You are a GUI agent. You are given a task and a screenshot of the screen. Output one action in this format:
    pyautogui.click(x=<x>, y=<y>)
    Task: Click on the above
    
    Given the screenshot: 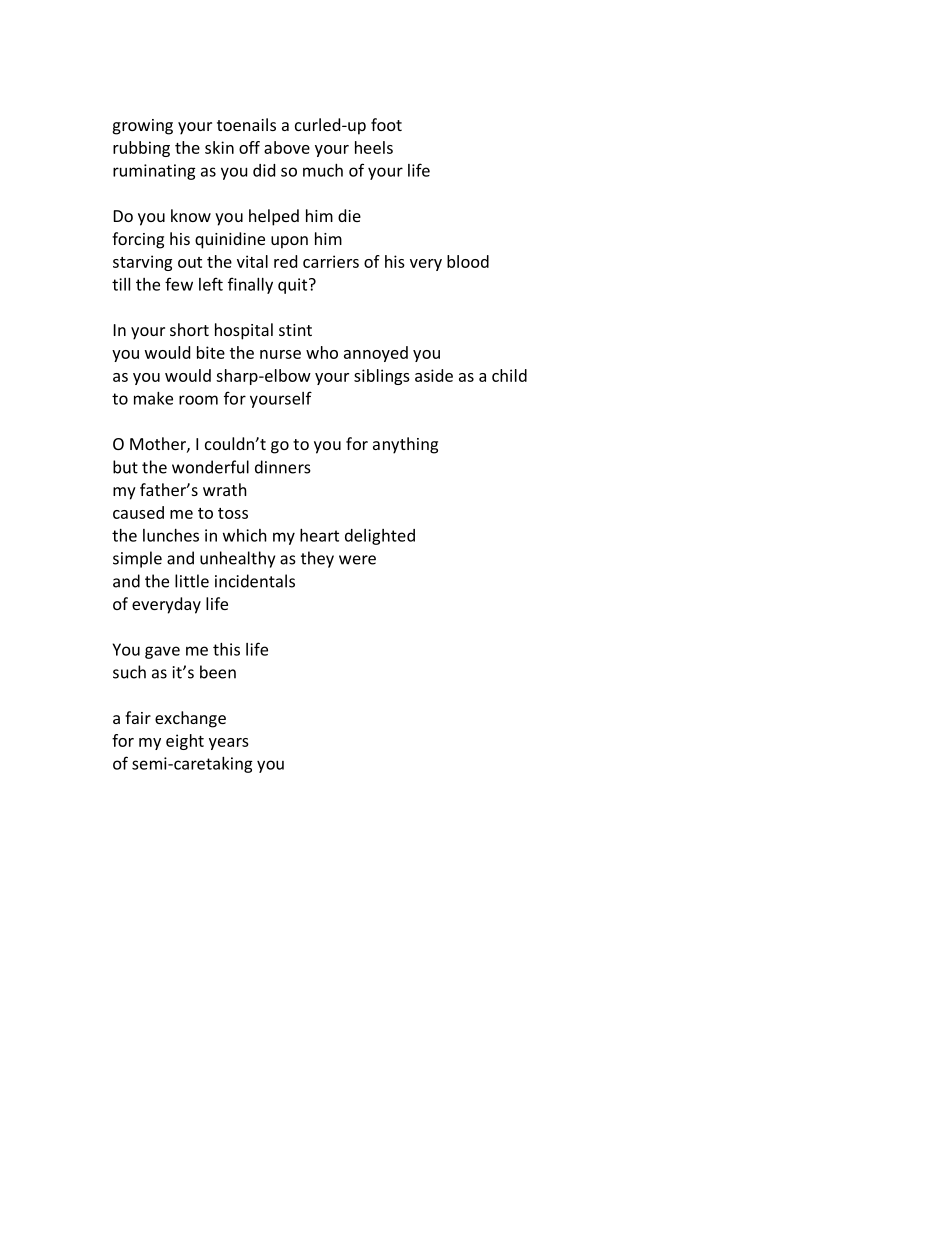 What is the action you would take?
    pyautogui.click(x=287, y=147)
